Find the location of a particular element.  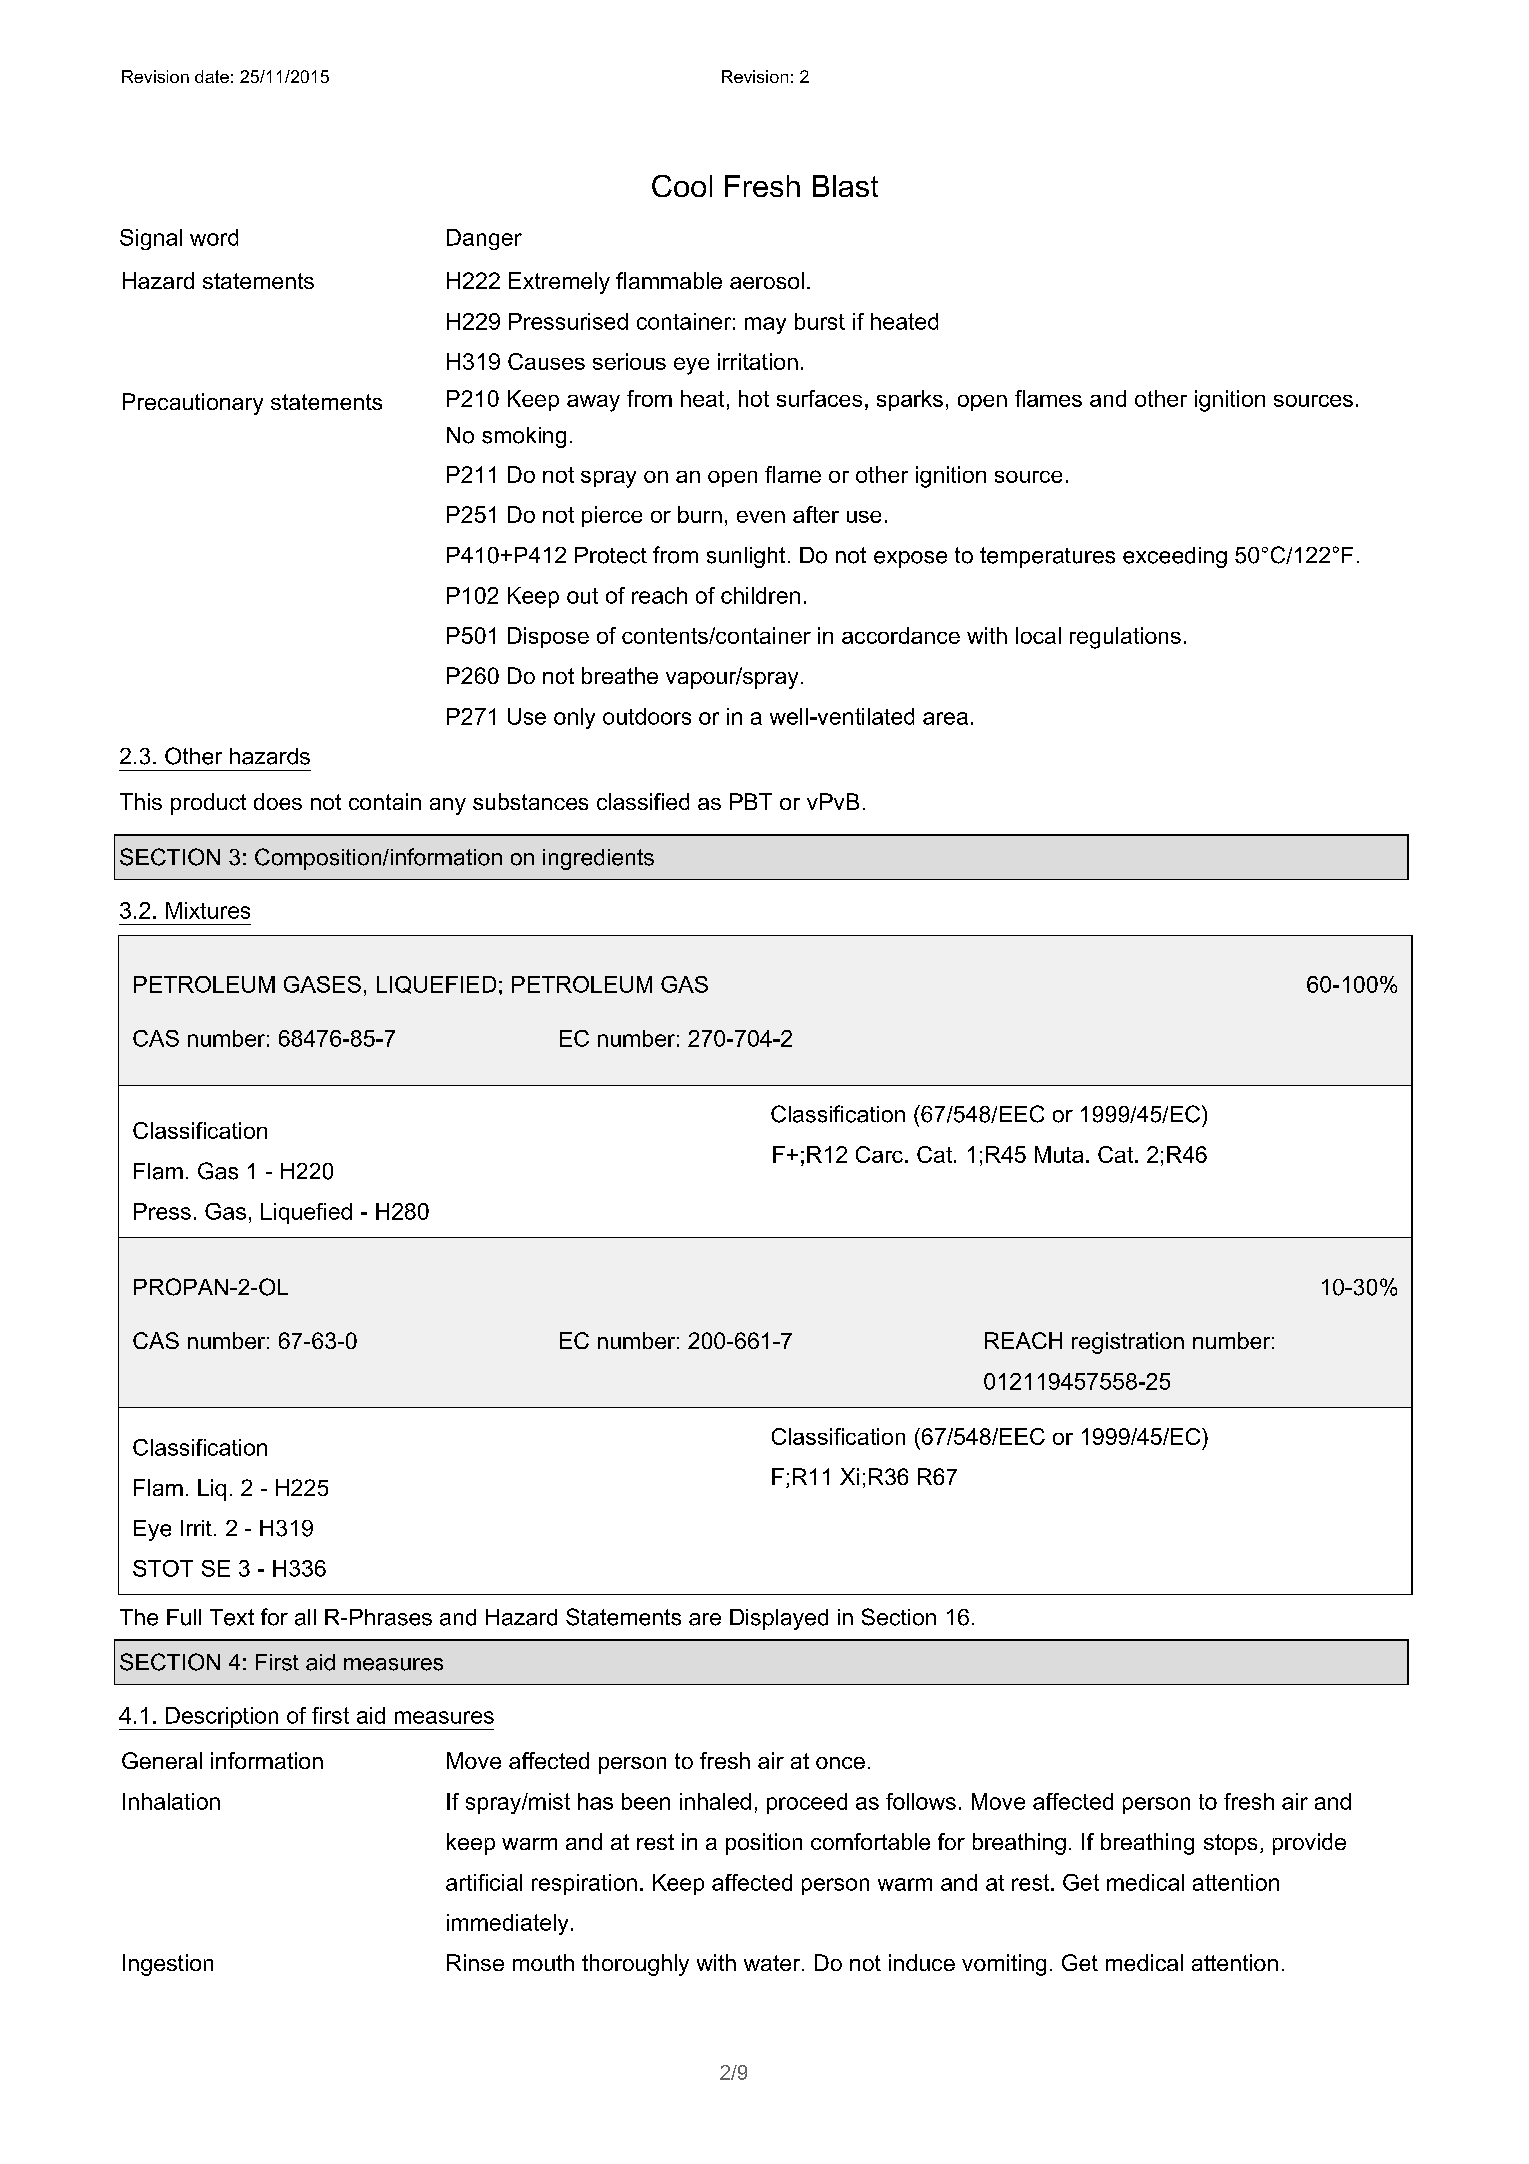

Cool is located at coordinates (682, 186).
